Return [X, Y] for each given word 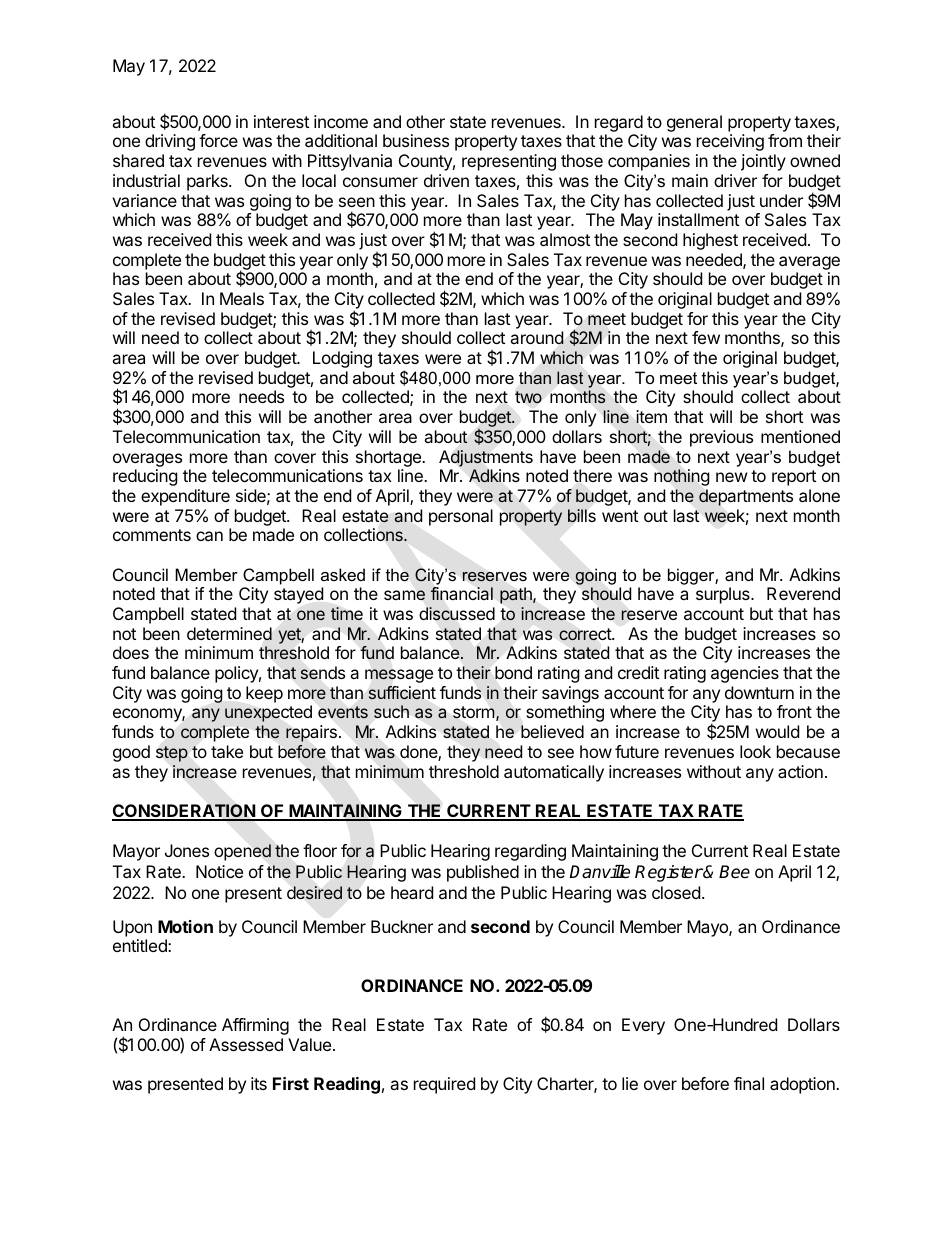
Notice [219, 871]
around [537, 337]
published [483, 873]
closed [676, 892]
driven [446, 180]
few [706, 337]
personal [461, 517]
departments [746, 497]
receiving [730, 142]
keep [264, 694]
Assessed [246, 1044]
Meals [242, 298]
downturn [759, 692]
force [218, 140]
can [209, 536]
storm [474, 712]
